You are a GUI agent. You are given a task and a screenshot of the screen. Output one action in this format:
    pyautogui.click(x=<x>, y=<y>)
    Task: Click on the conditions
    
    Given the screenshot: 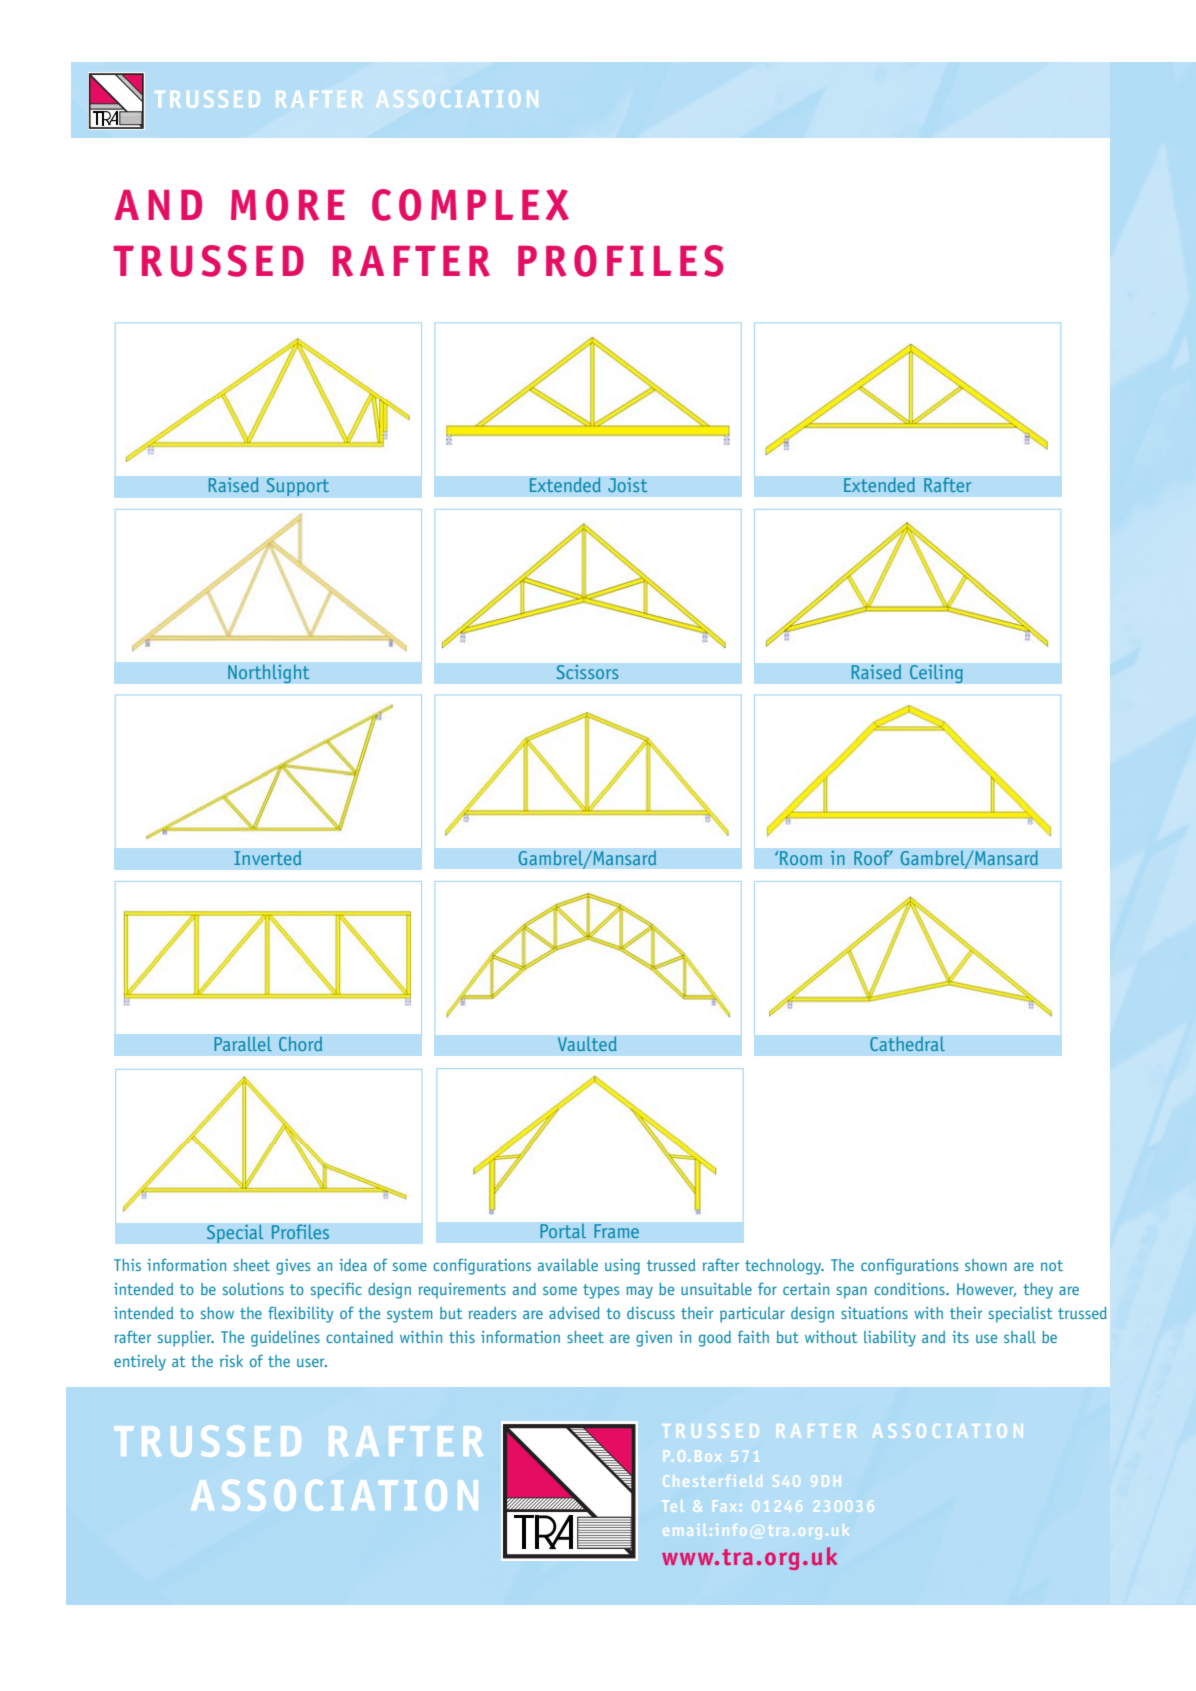 What is the action you would take?
    pyautogui.click(x=910, y=1289)
